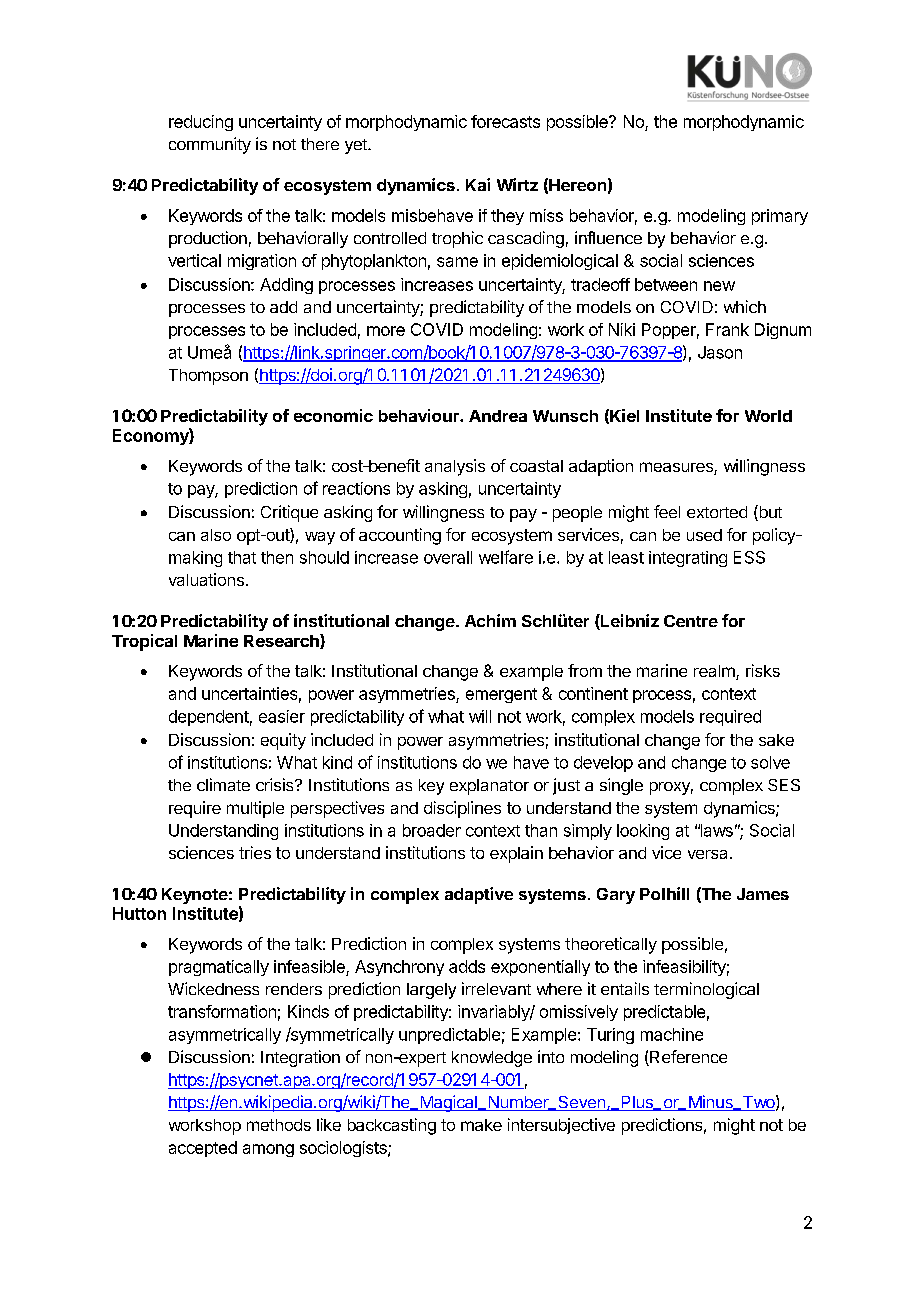 The width and height of the screenshot is (924, 1308). I want to click on primary, so click(780, 217).
